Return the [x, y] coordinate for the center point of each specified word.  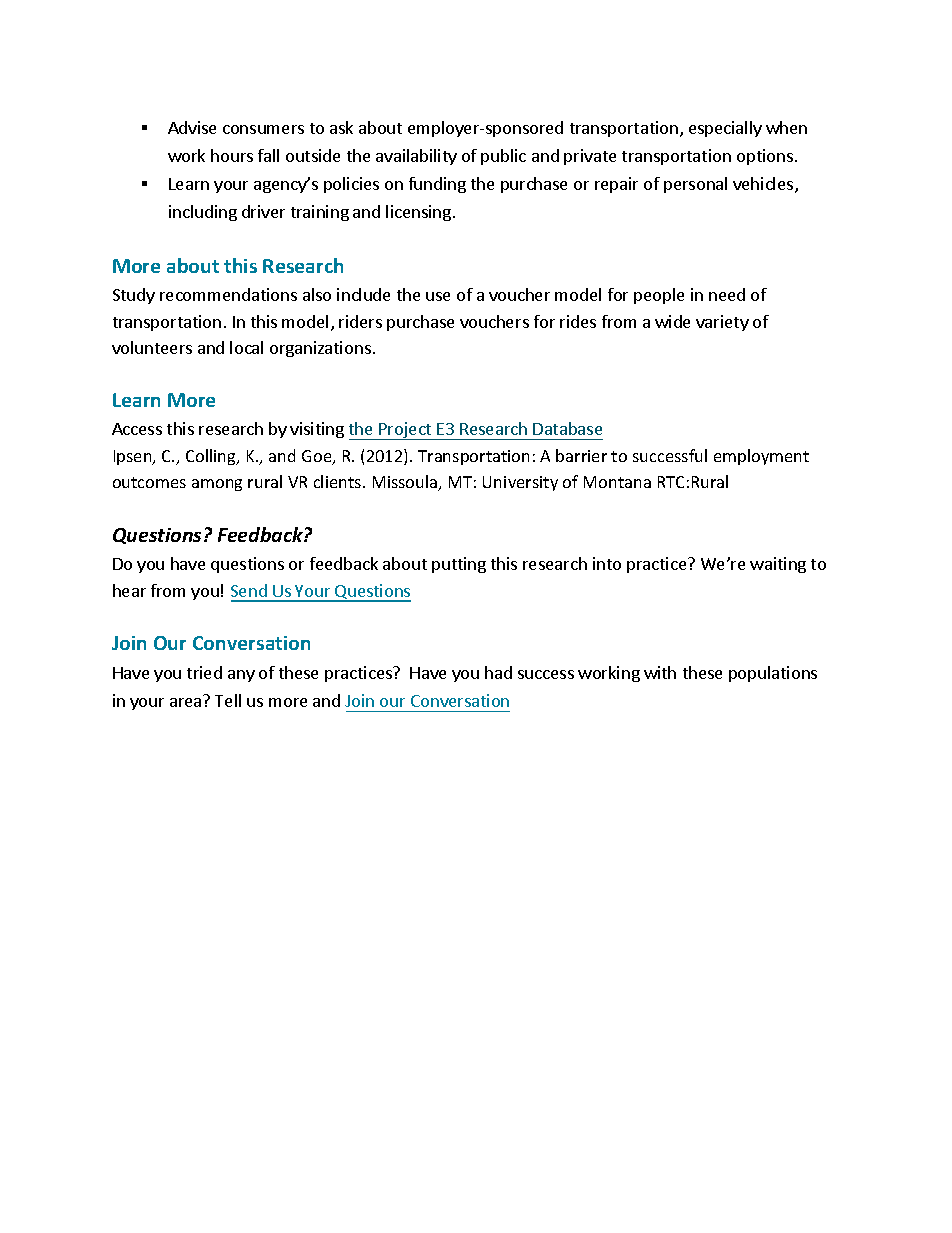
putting [459, 565]
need [727, 294]
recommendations [228, 294]
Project [405, 431]
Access [137, 429]
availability [416, 157]
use [438, 296]
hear [129, 590]
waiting [778, 565]
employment [761, 457]
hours [232, 155]
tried [204, 672]
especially [725, 129]
